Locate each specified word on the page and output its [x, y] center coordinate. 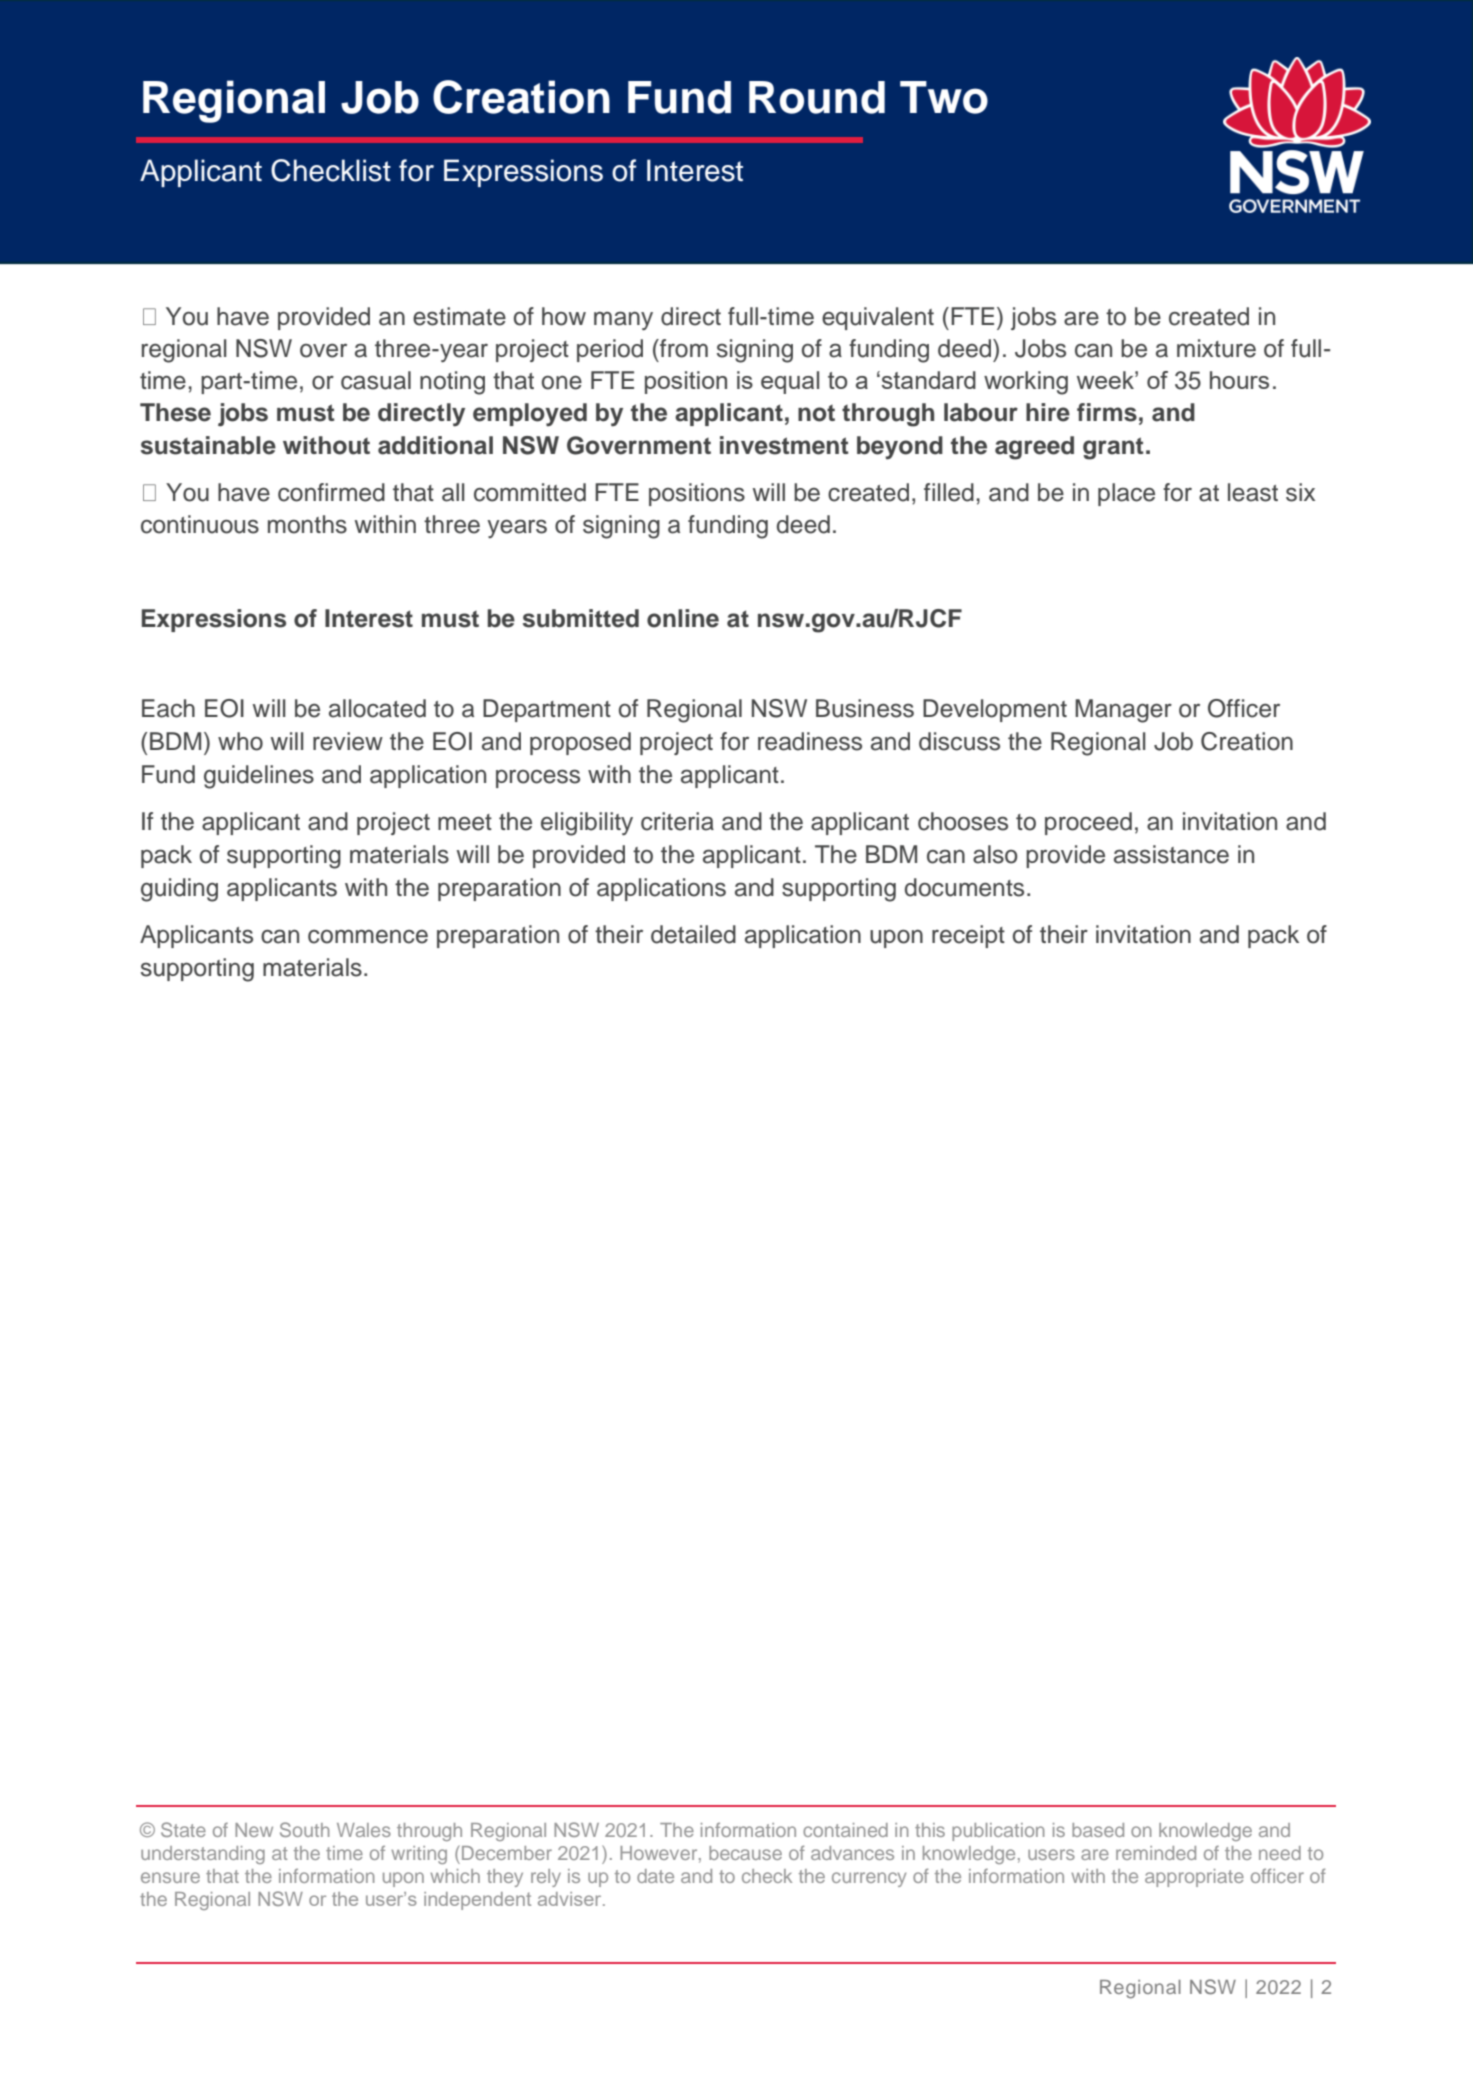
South [305, 1829]
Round [817, 97]
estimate [459, 316]
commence [368, 936]
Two [944, 97]
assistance [1171, 854]
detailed [693, 934]
